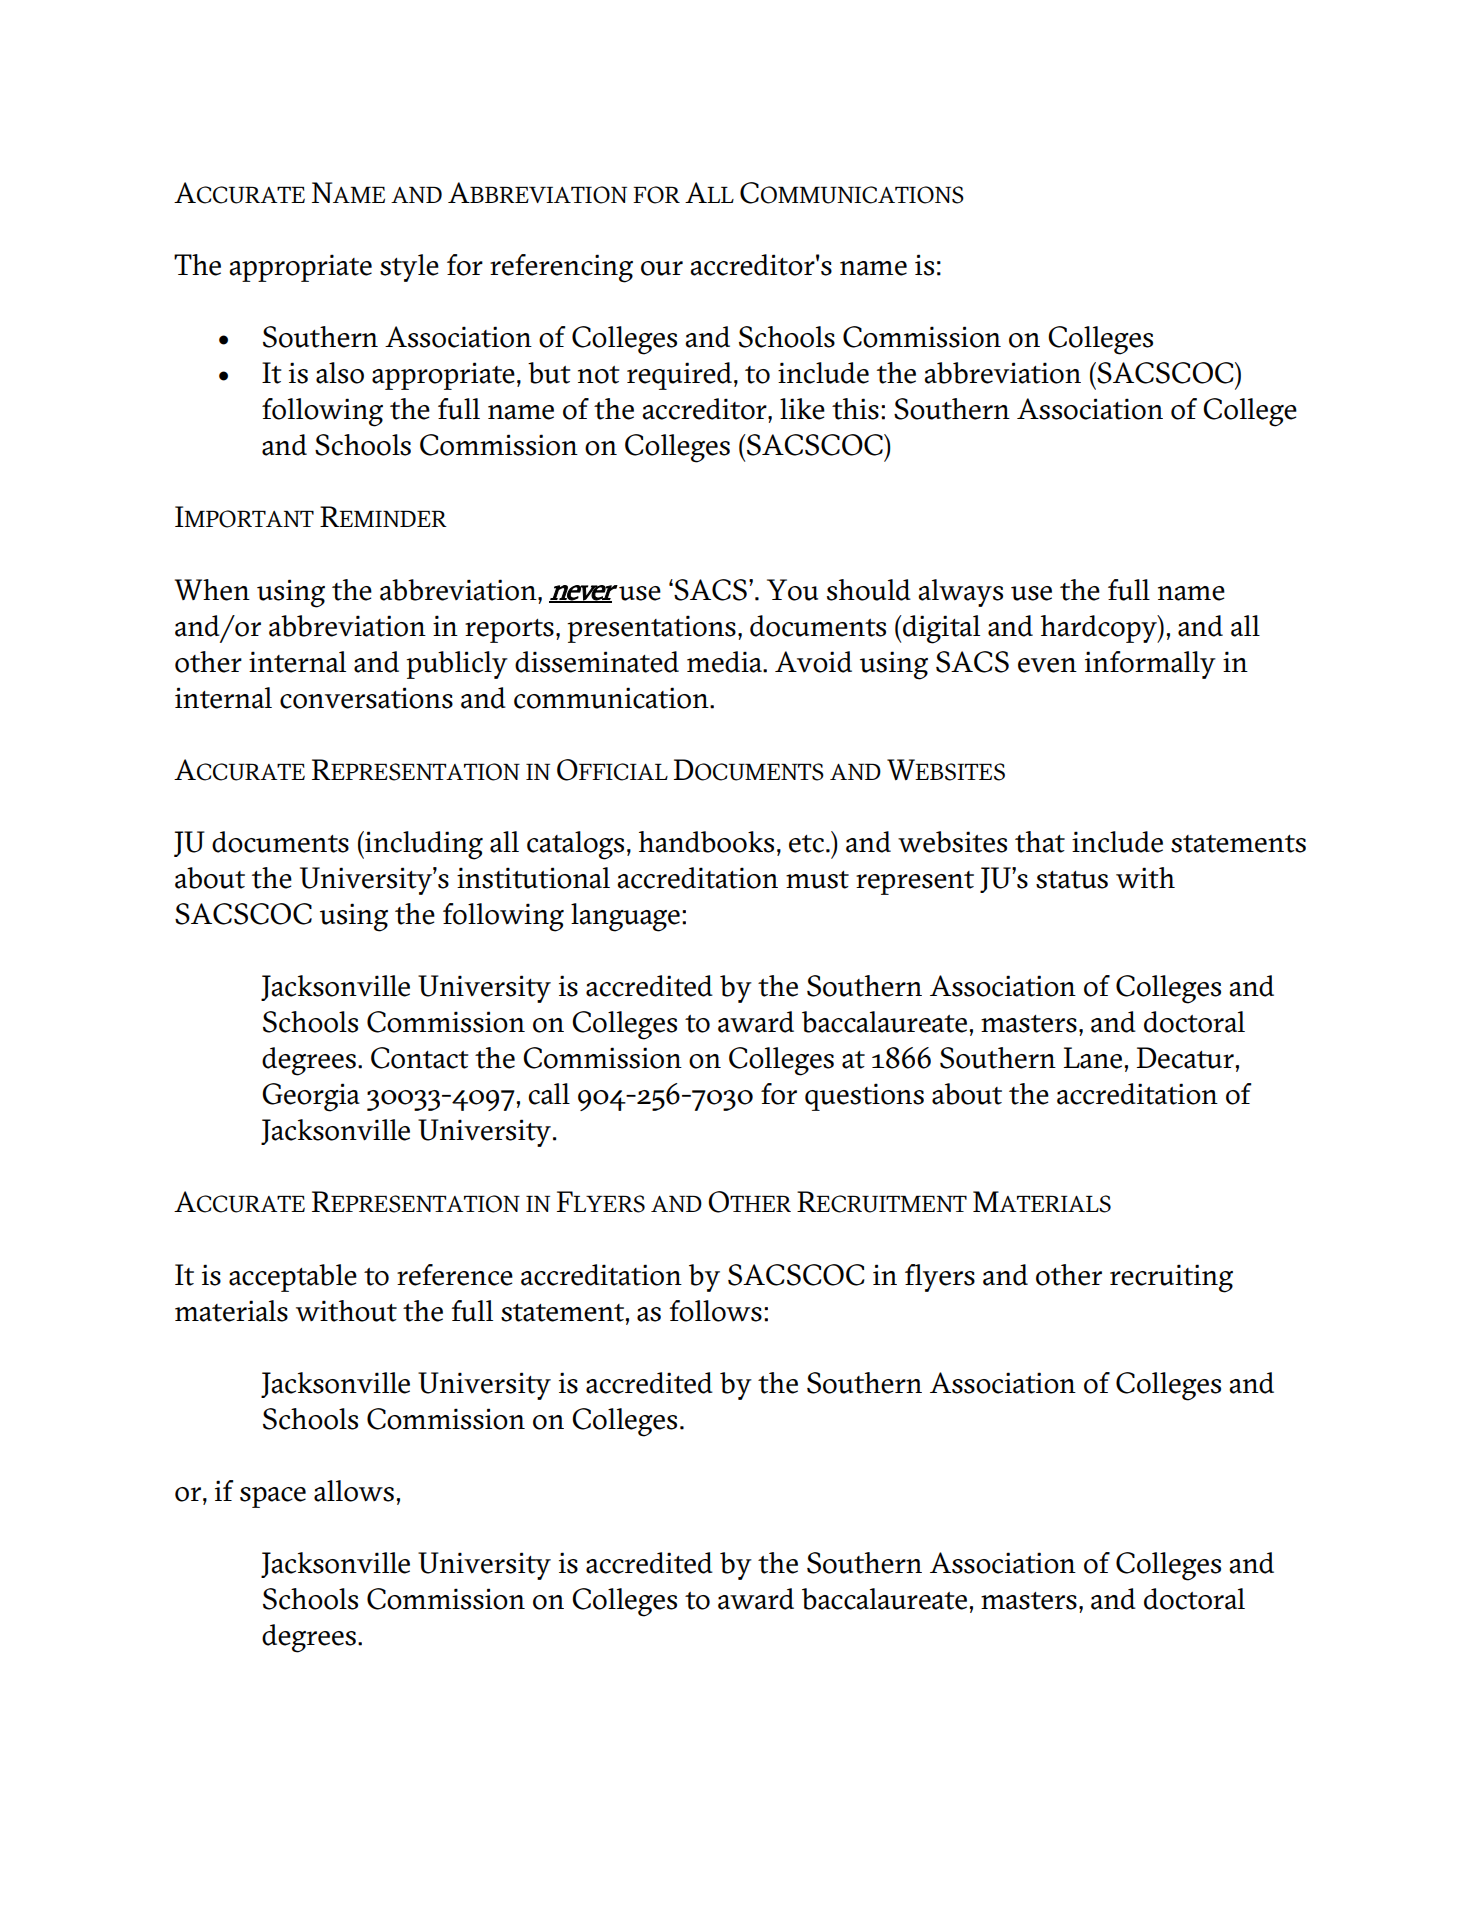 The height and width of the screenshot is (1919, 1483). What do you see at coordinates (662, 268) in the screenshot?
I see `our` at bounding box center [662, 268].
